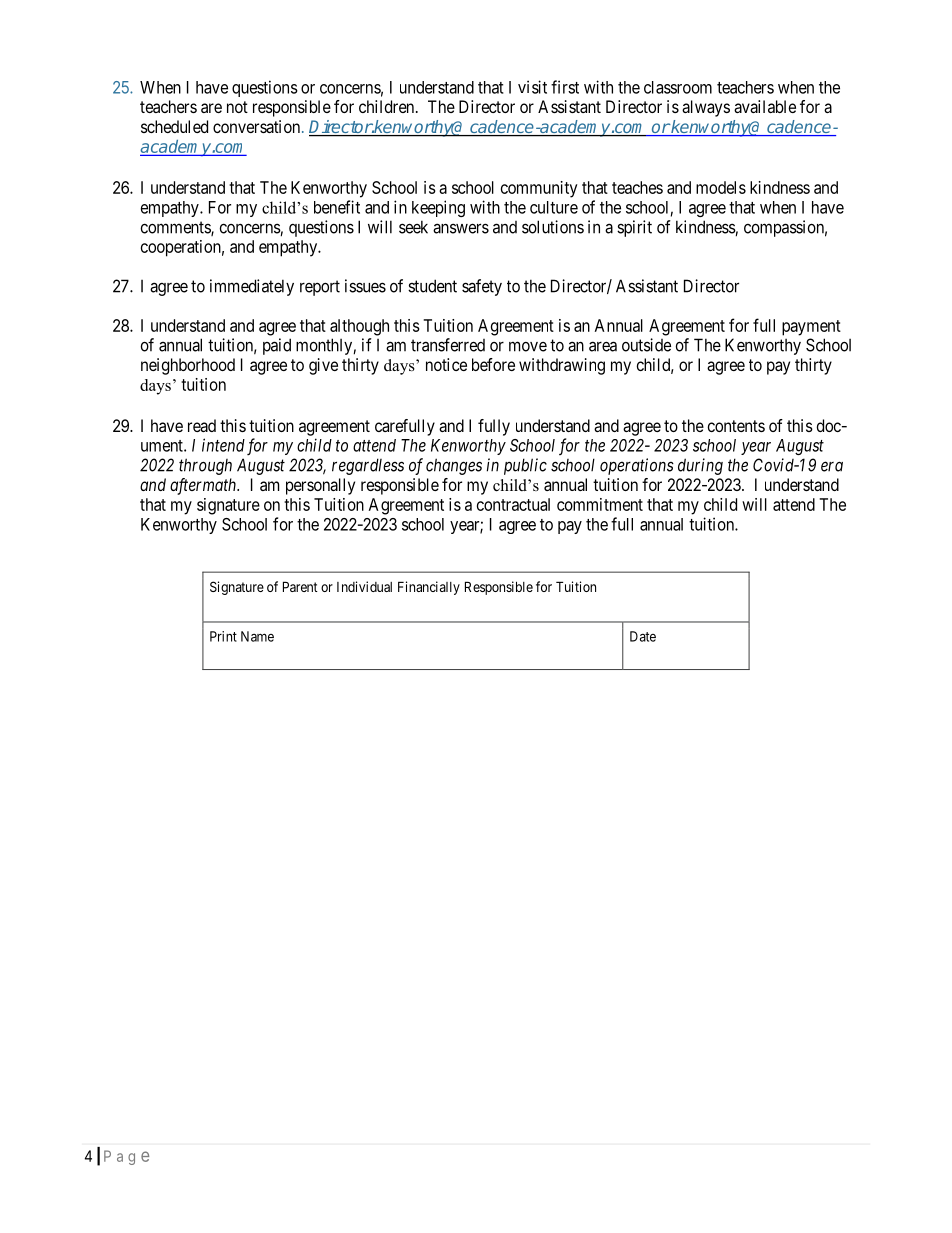 The height and width of the screenshot is (1233, 952). What do you see at coordinates (525, 466) in the screenshot?
I see `public` at bounding box center [525, 466].
